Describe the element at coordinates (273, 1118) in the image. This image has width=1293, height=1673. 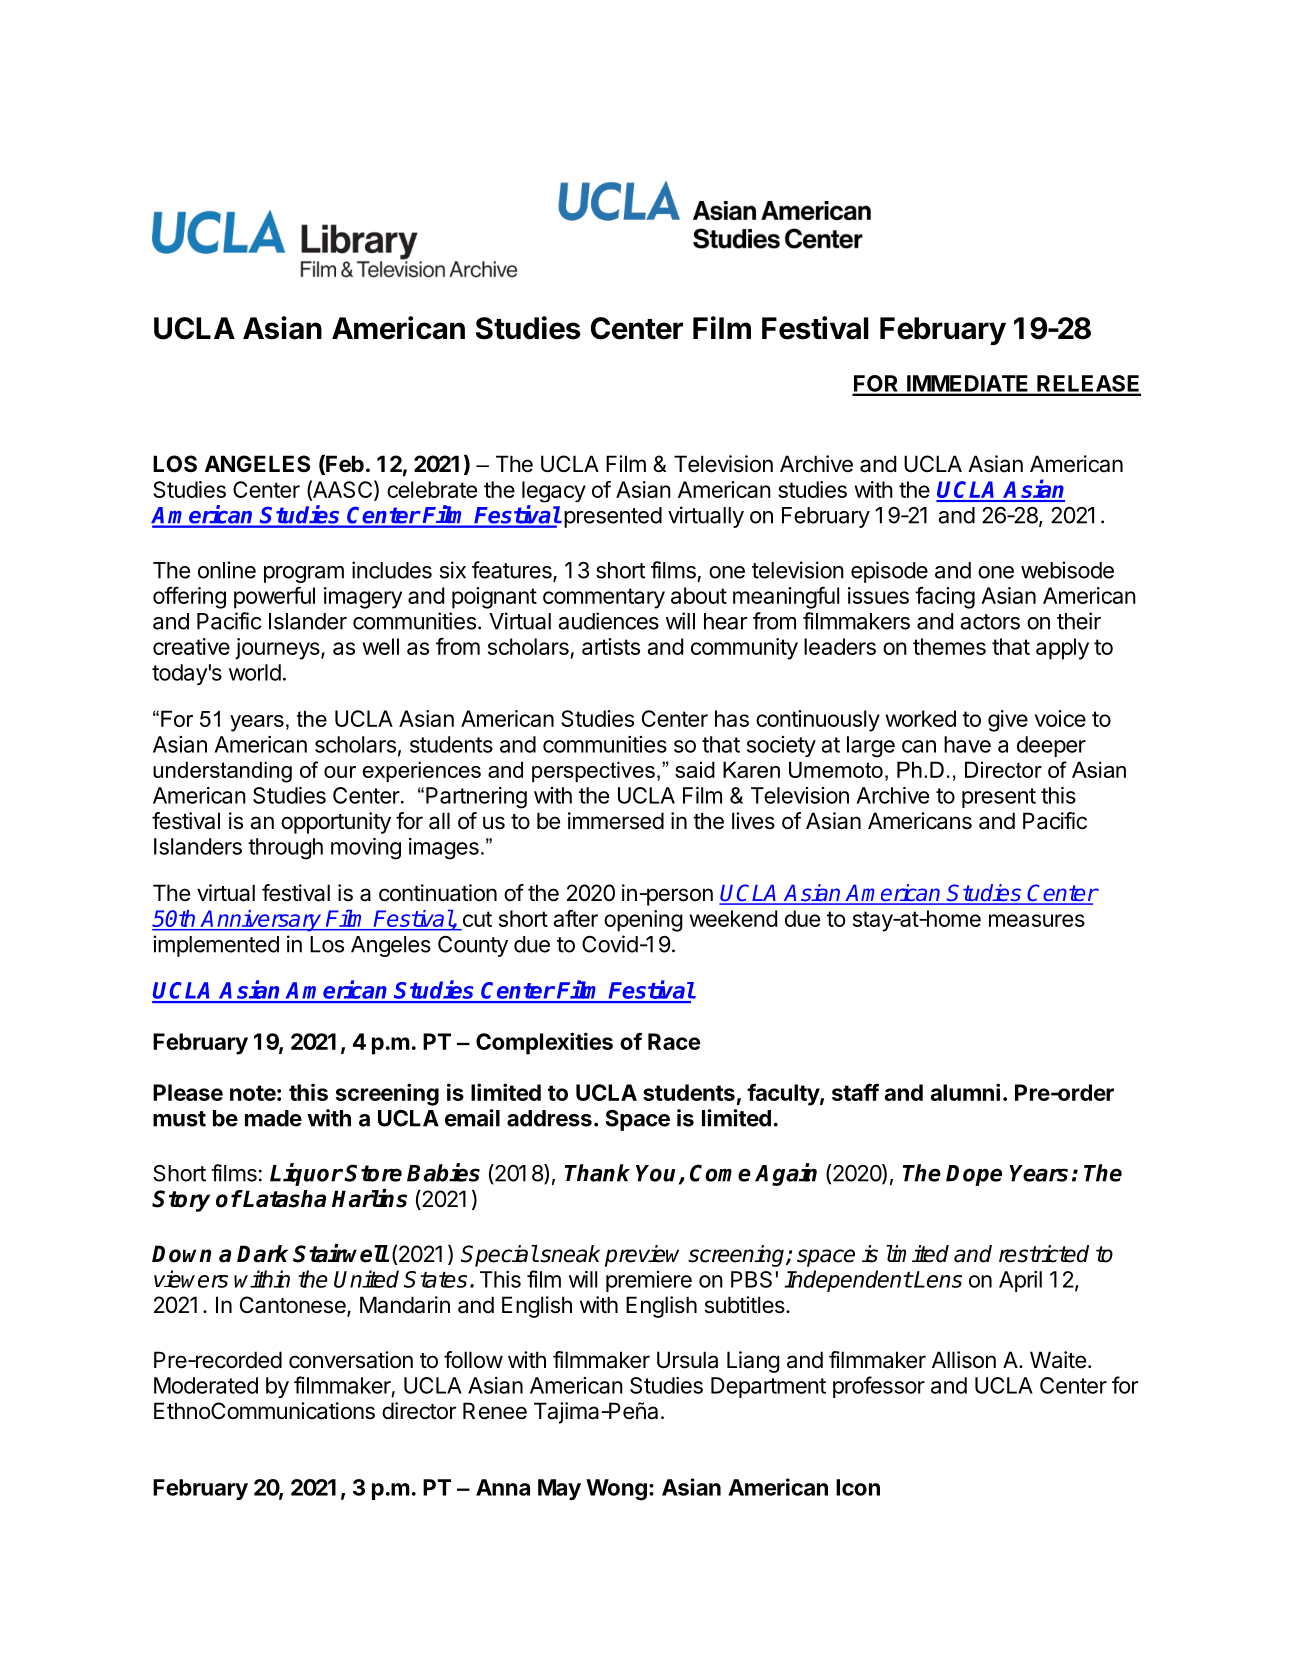
I see `made` at that location.
